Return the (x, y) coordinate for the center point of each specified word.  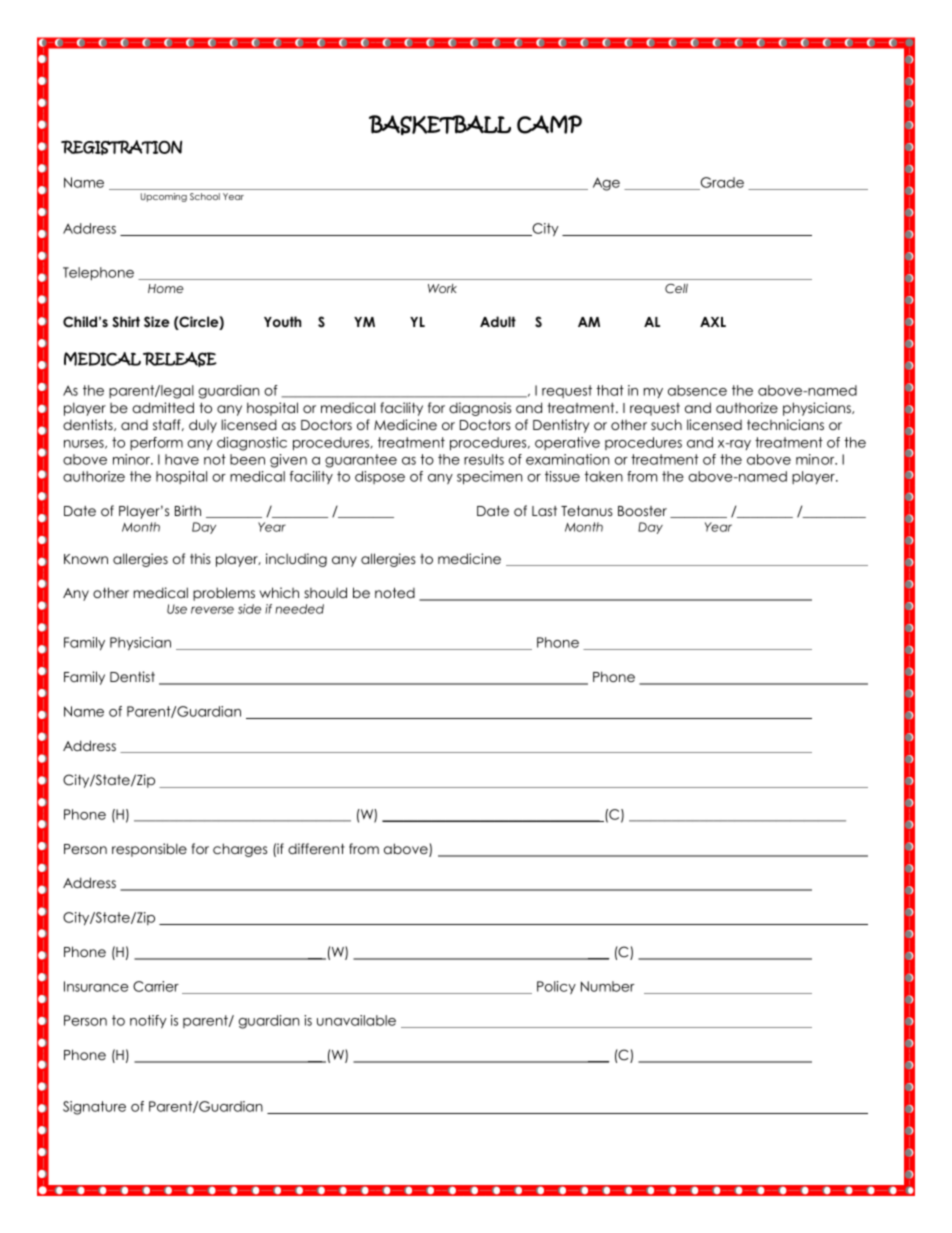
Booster (642, 511)
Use (177, 609)
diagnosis (480, 409)
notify (148, 1022)
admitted (163, 407)
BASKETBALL (440, 125)
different (316, 848)
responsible (149, 850)
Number (608, 986)
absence (697, 390)
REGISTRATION (121, 147)
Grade (721, 183)
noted (395, 592)
